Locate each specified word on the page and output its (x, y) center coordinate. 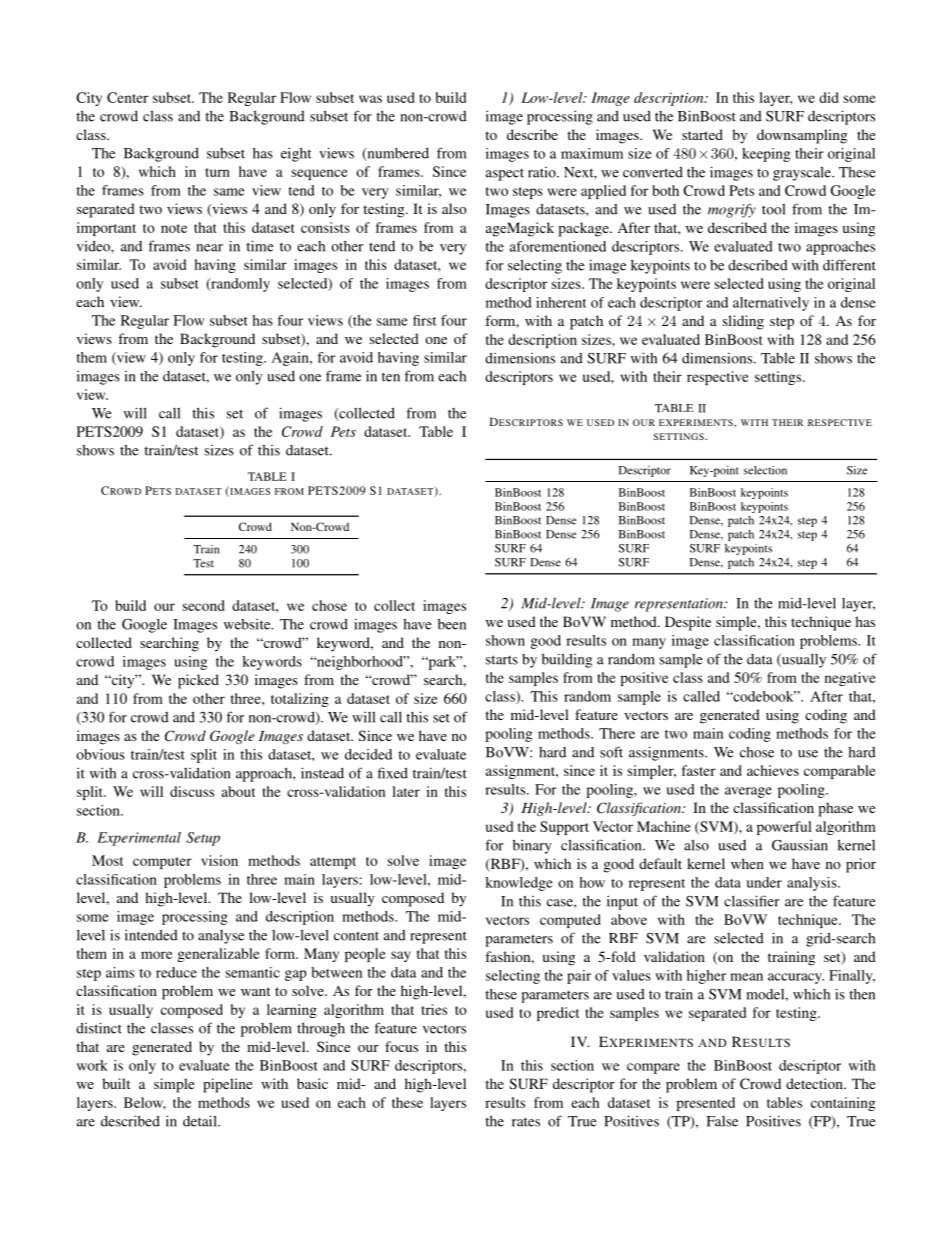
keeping (766, 155)
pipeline (227, 1085)
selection (765, 470)
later (406, 791)
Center (127, 97)
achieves (773, 770)
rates (526, 1122)
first (424, 320)
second (204, 605)
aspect (505, 175)
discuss (192, 791)
